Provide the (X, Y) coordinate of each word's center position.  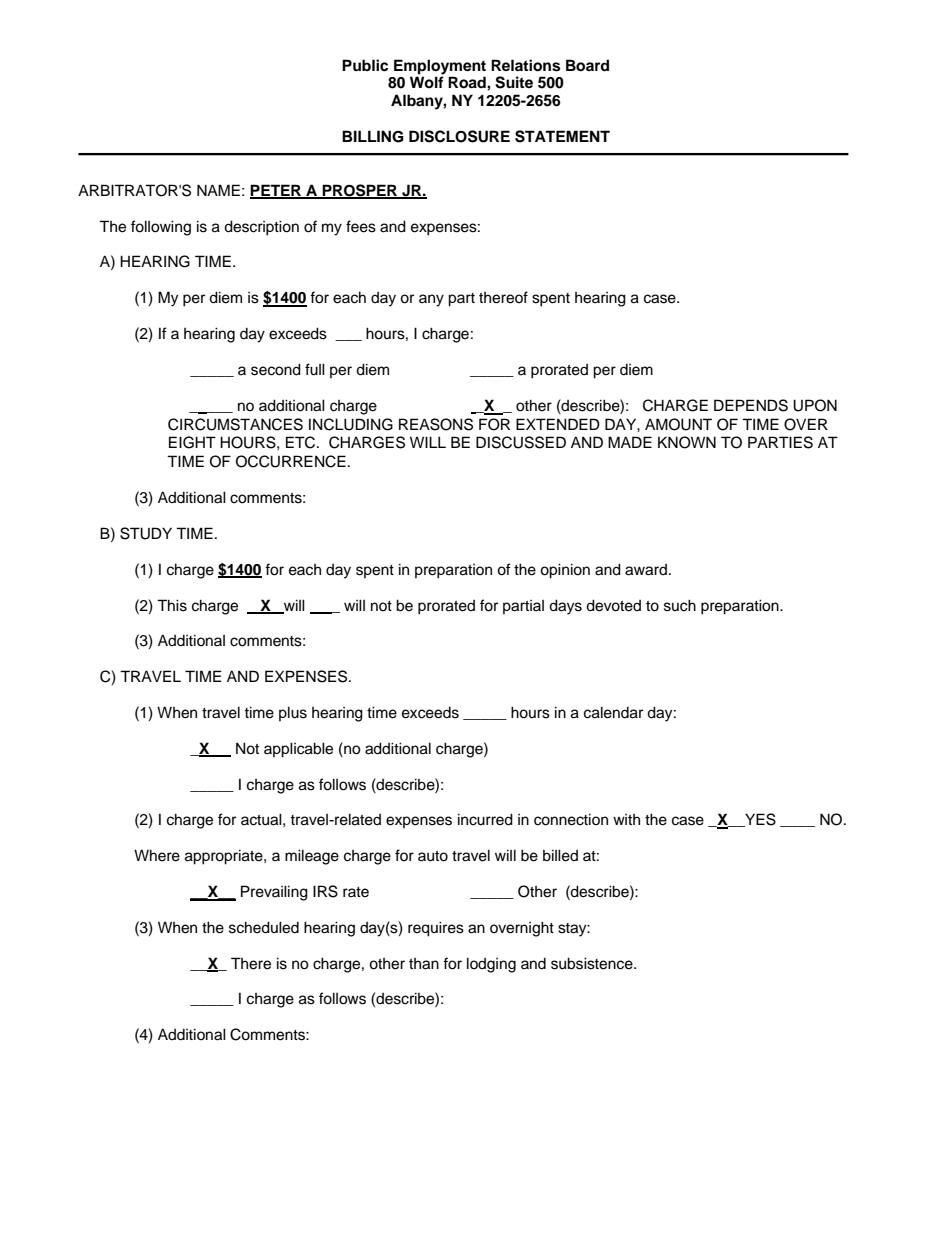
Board (587, 65)
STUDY (146, 533)
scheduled (264, 927)
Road (468, 82)
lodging (491, 965)
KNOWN (687, 442)
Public (365, 65)
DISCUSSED (521, 442)
